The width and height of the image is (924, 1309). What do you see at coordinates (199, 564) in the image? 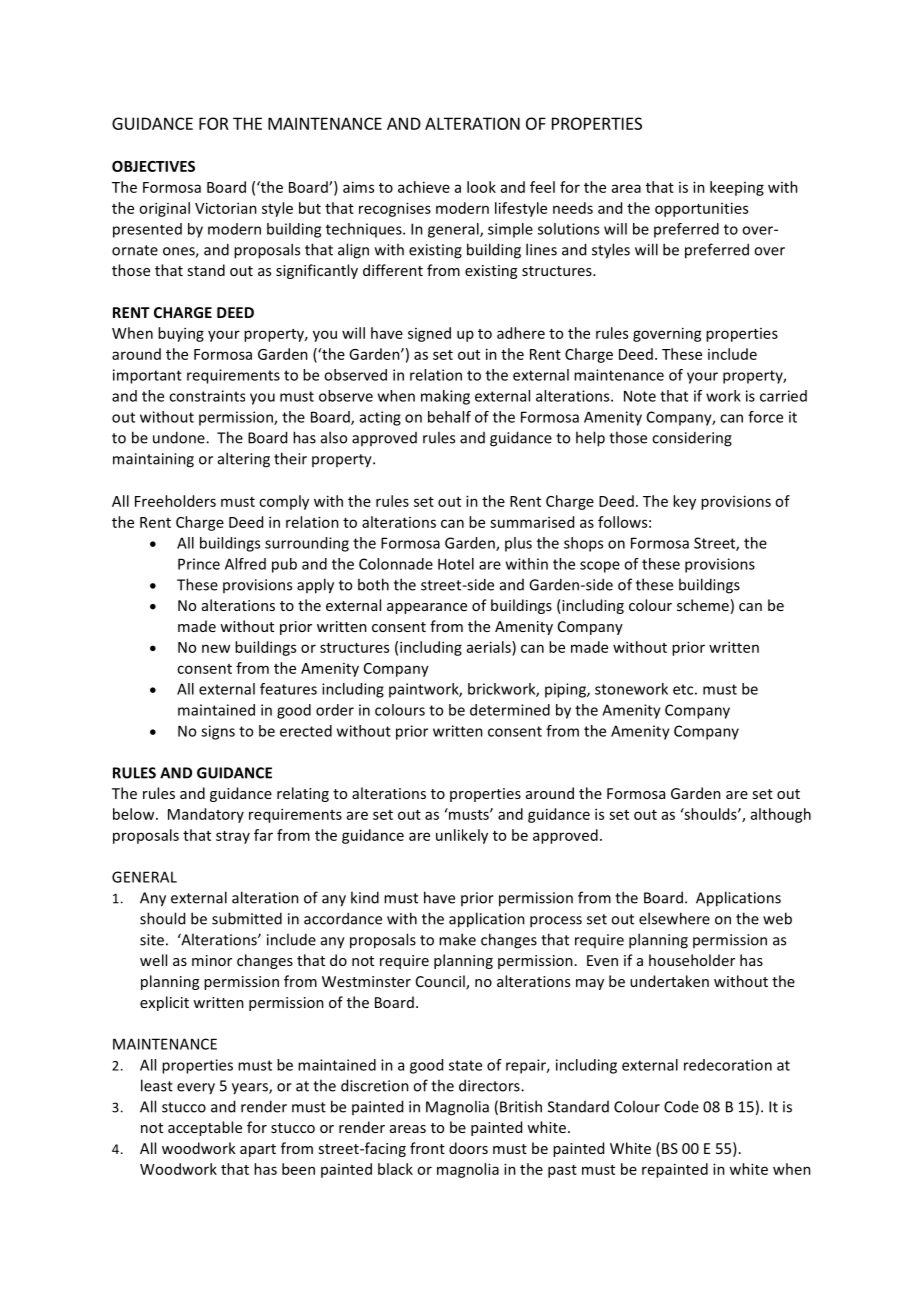
I see `Prince` at bounding box center [199, 564].
